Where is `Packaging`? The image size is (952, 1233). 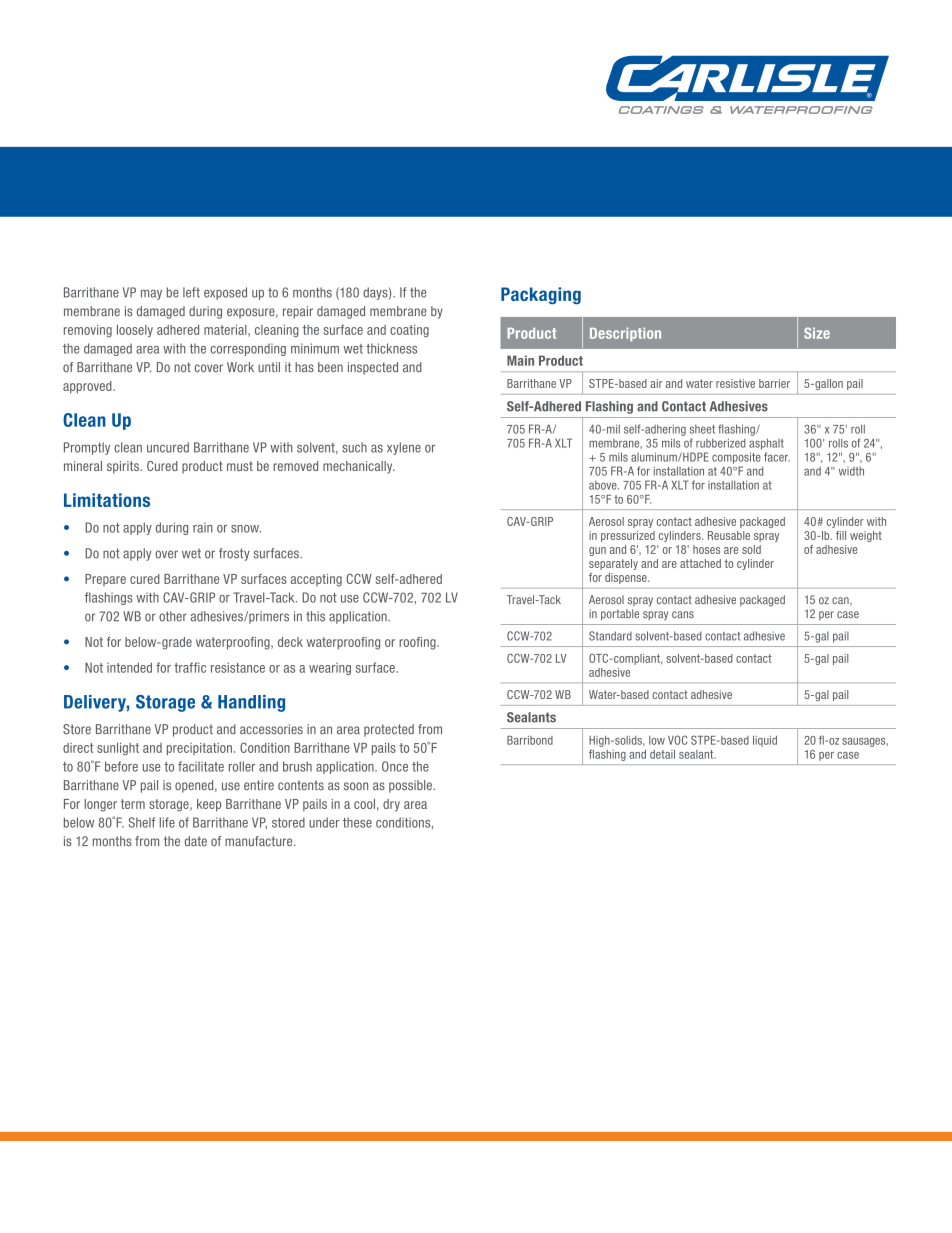 Packaging is located at coordinates (541, 296).
